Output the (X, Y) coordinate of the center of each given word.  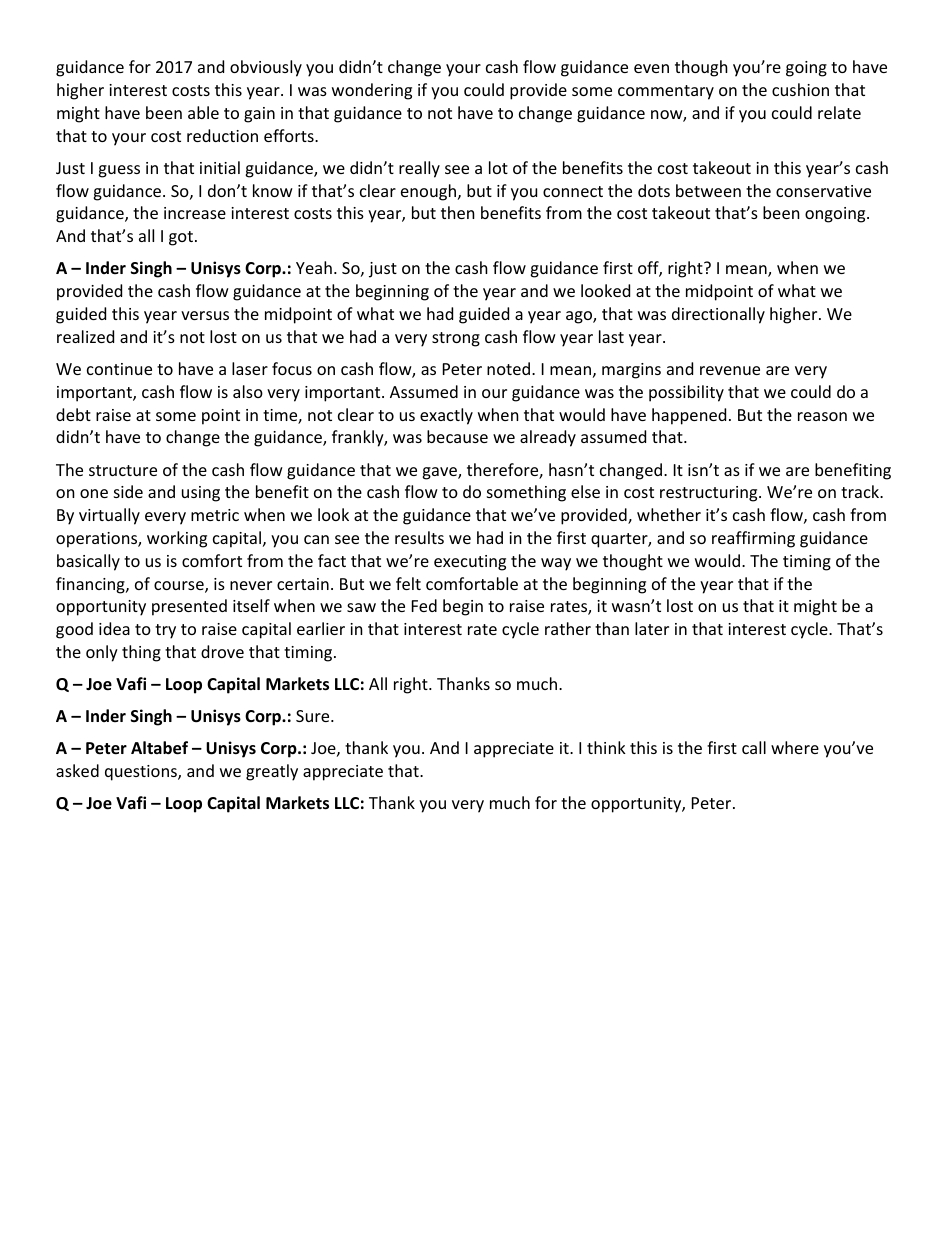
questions (142, 773)
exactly (446, 416)
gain (259, 115)
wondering (372, 91)
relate (839, 112)
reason (822, 416)
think (606, 747)
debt (73, 414)
